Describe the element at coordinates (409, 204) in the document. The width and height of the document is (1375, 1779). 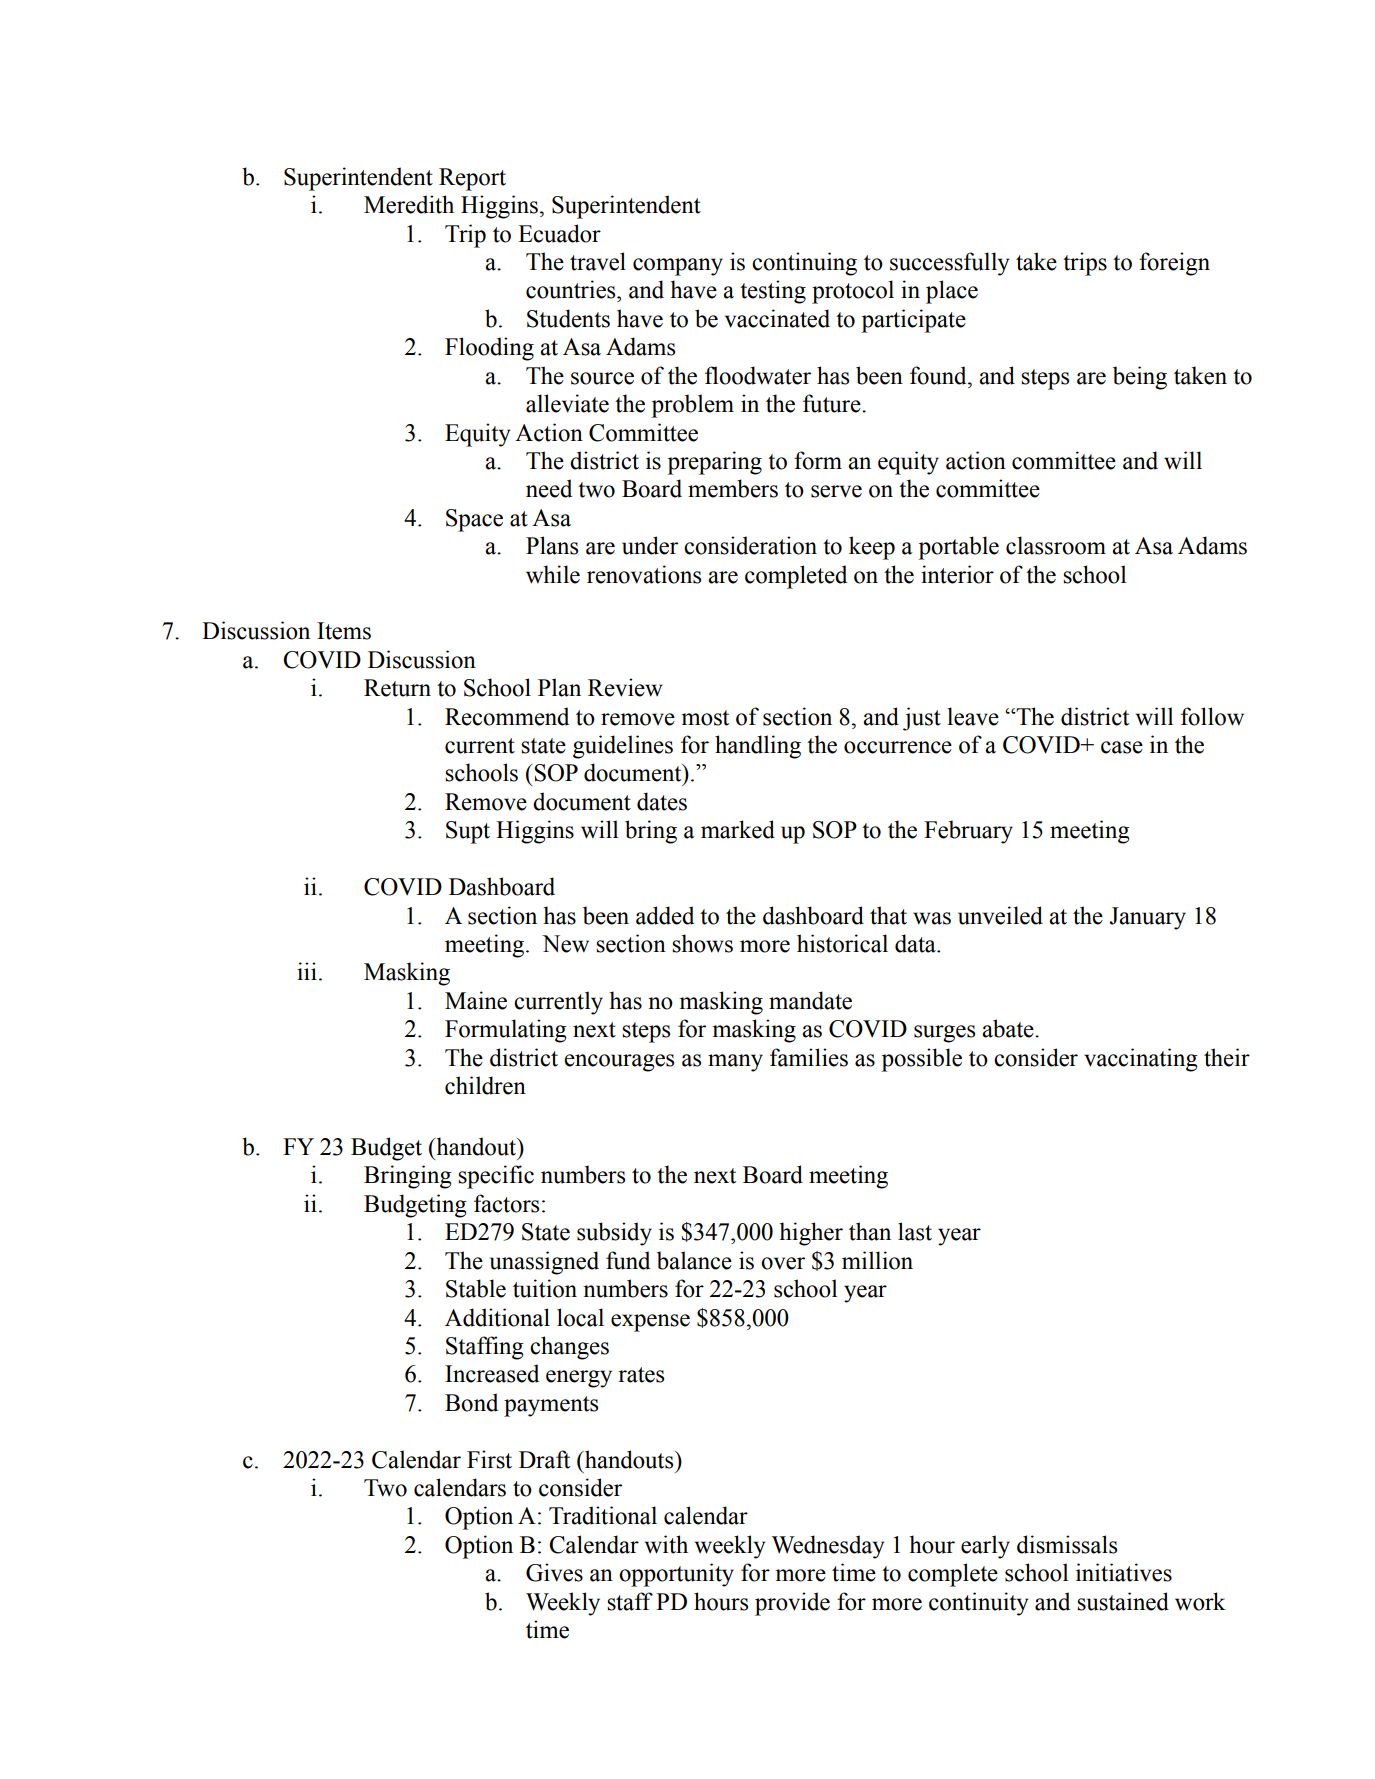
I see `Meredith` at that location.
